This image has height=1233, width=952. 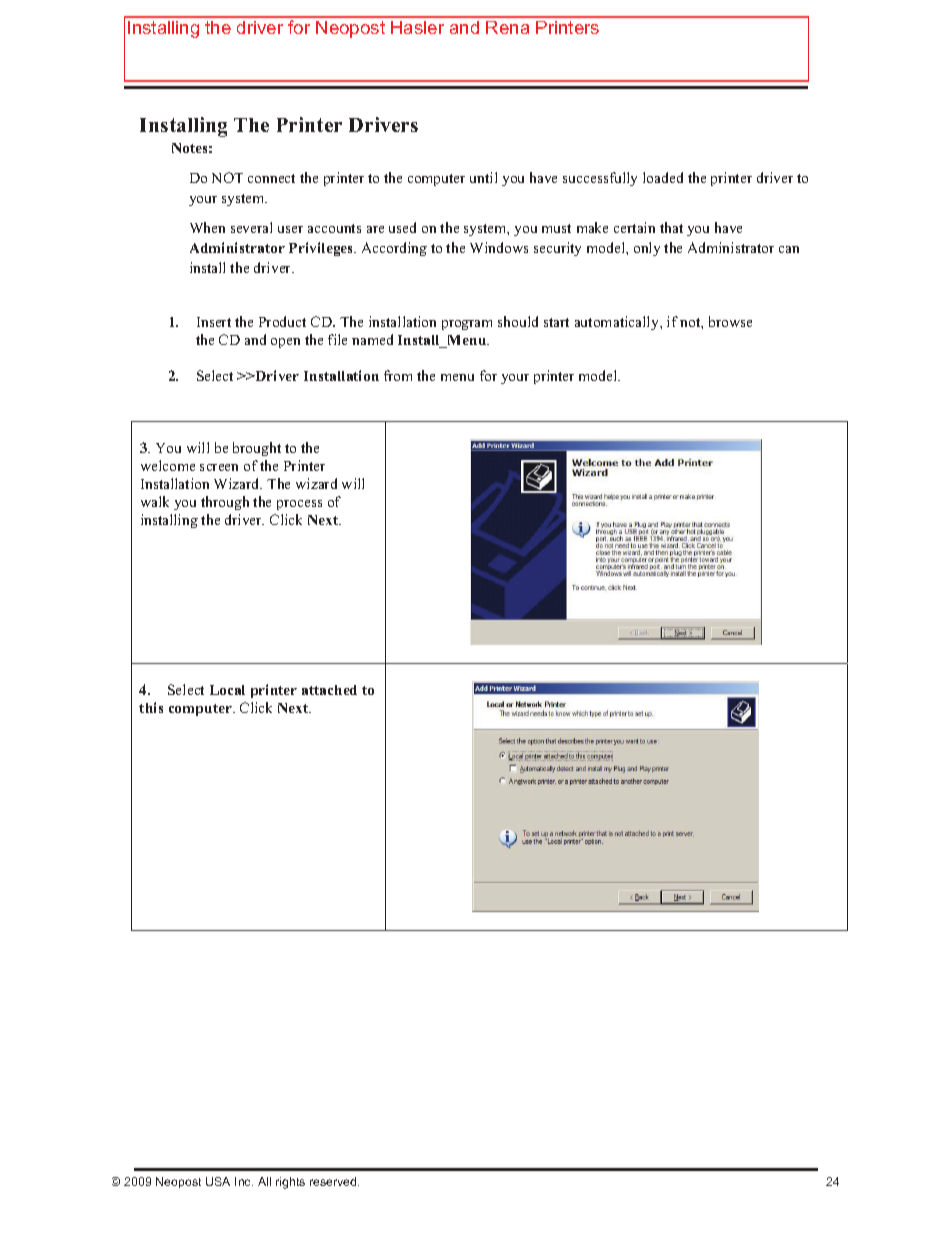 What do you see at coordinates (618, 323) in the image?
I see `automatically` at bounding box center [618, 323].
